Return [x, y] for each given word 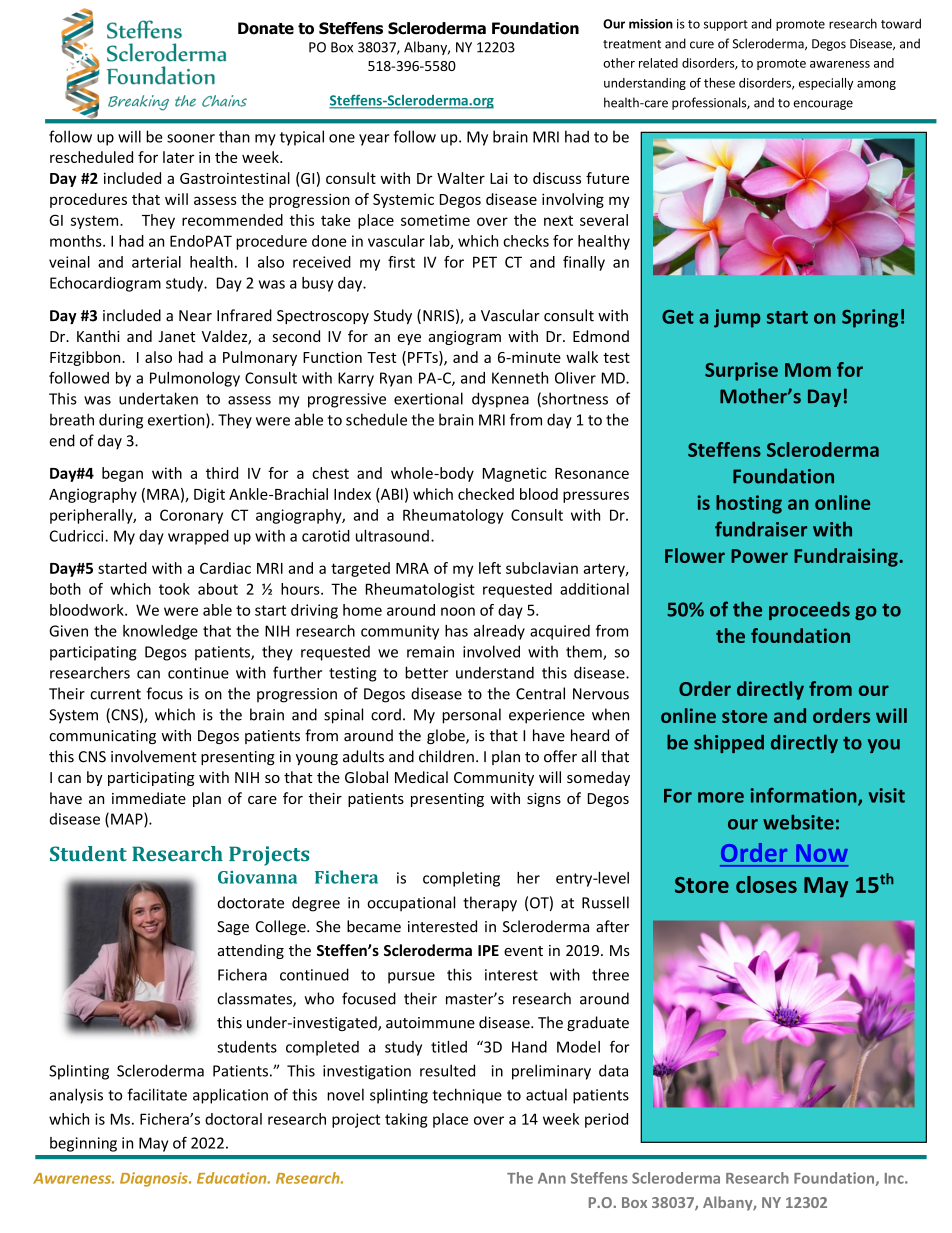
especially [826, 84]
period [606, 1120]
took [174, 589]
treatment [632, 44]
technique [467, 1096]
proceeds [809, 611]
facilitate [157, 1094]
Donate [266, 28]
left [490, 568]
